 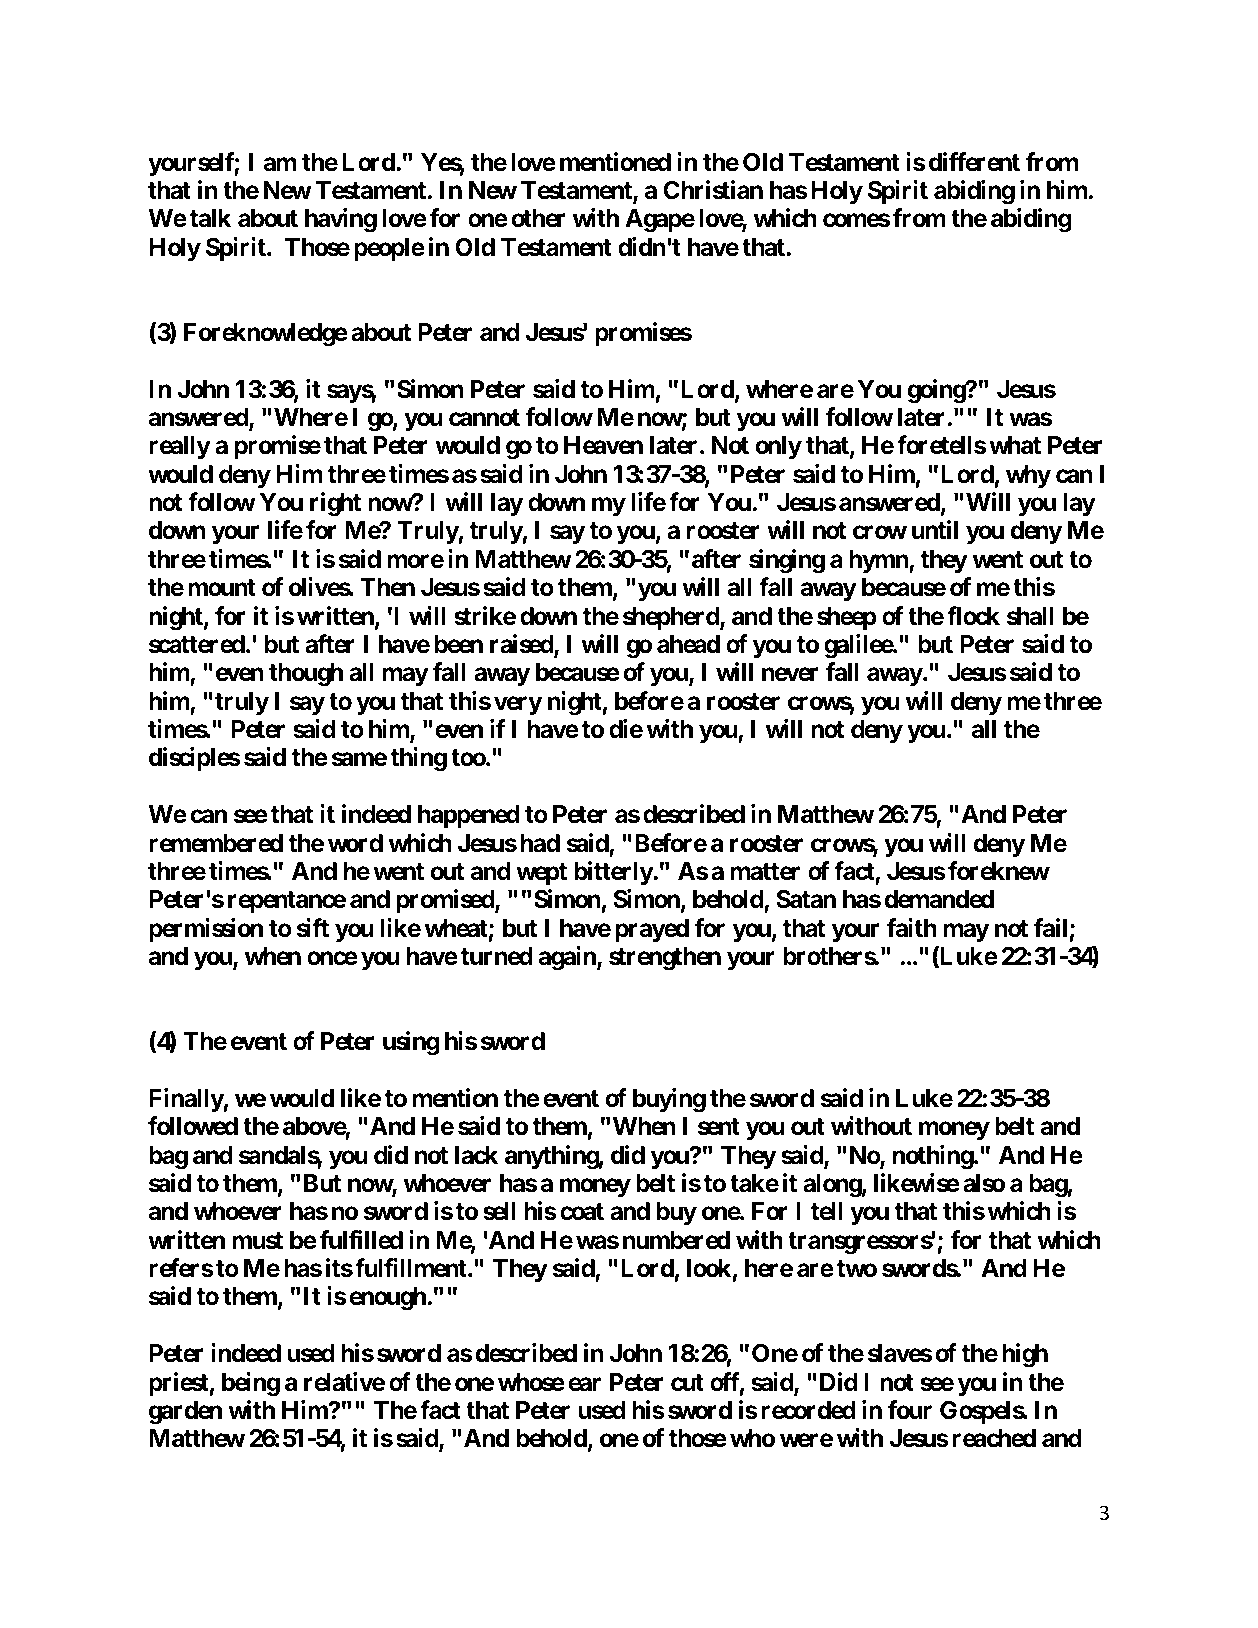 I want to click on demanded, so click(x=939, y=899).
